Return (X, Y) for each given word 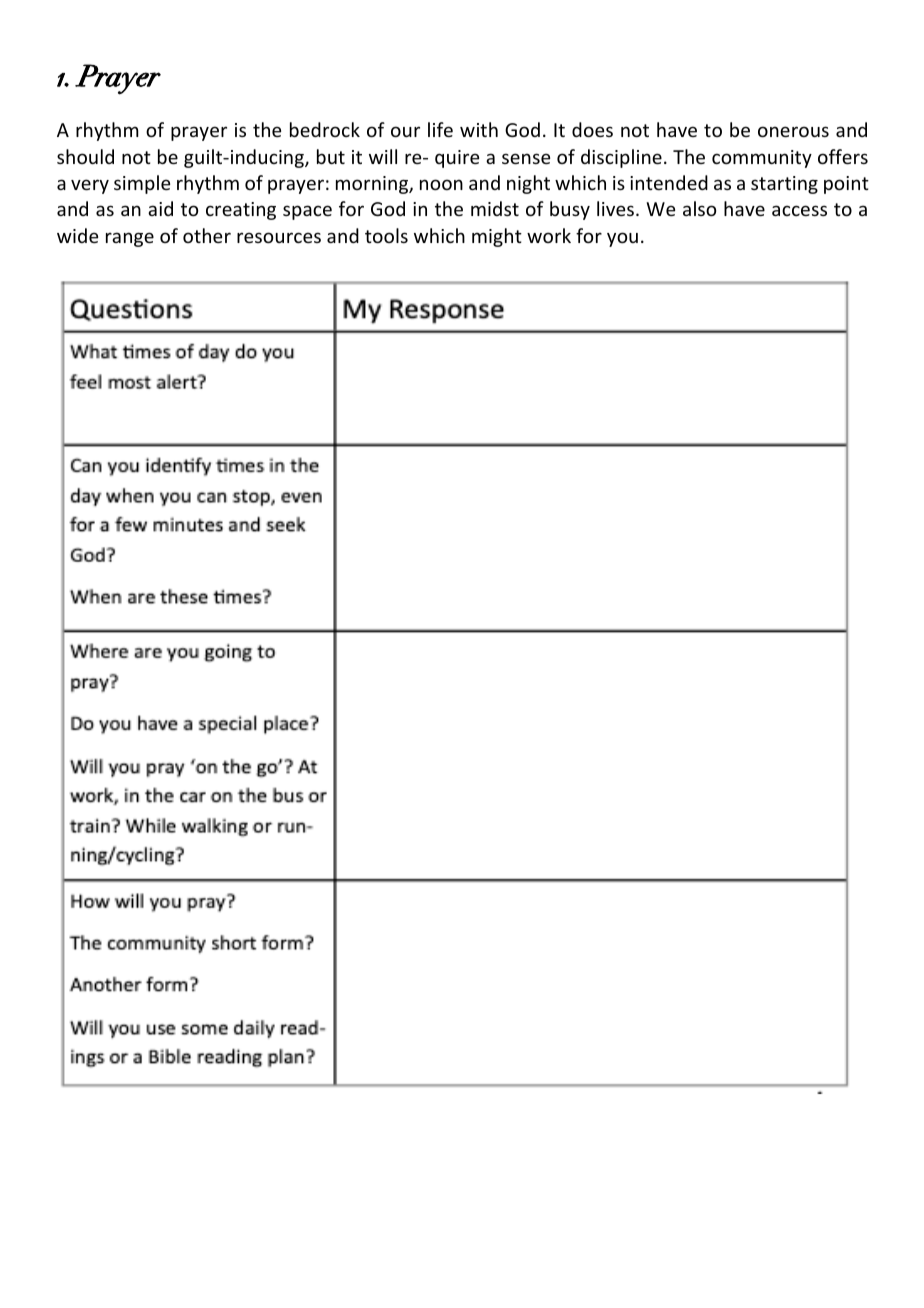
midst (495, 208)
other (207, 235)
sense (526, 158)
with (479, 129)
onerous (793, 131)
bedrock (325, 129)
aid (160, 208)
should (85, 156)
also (699, 208)
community (762, 159)
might (497, 237)
